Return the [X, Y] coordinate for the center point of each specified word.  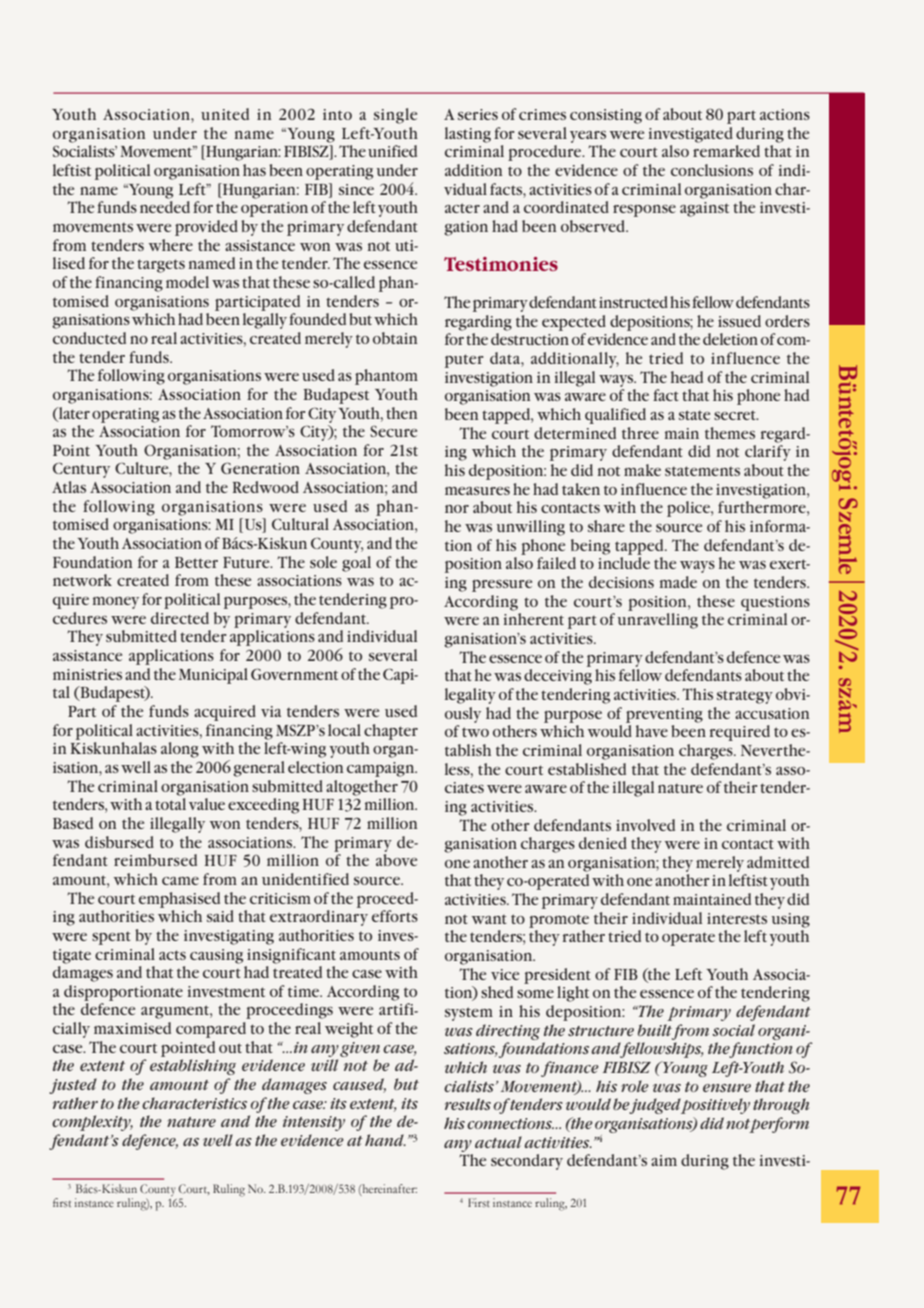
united [225, 114]
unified [392, 151]
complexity [92, 1123]
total [170, 804]
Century [81, 470]
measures [477, 491]
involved [645, 825]
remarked [726, 151]
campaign [382, 769]
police [689, 509]
